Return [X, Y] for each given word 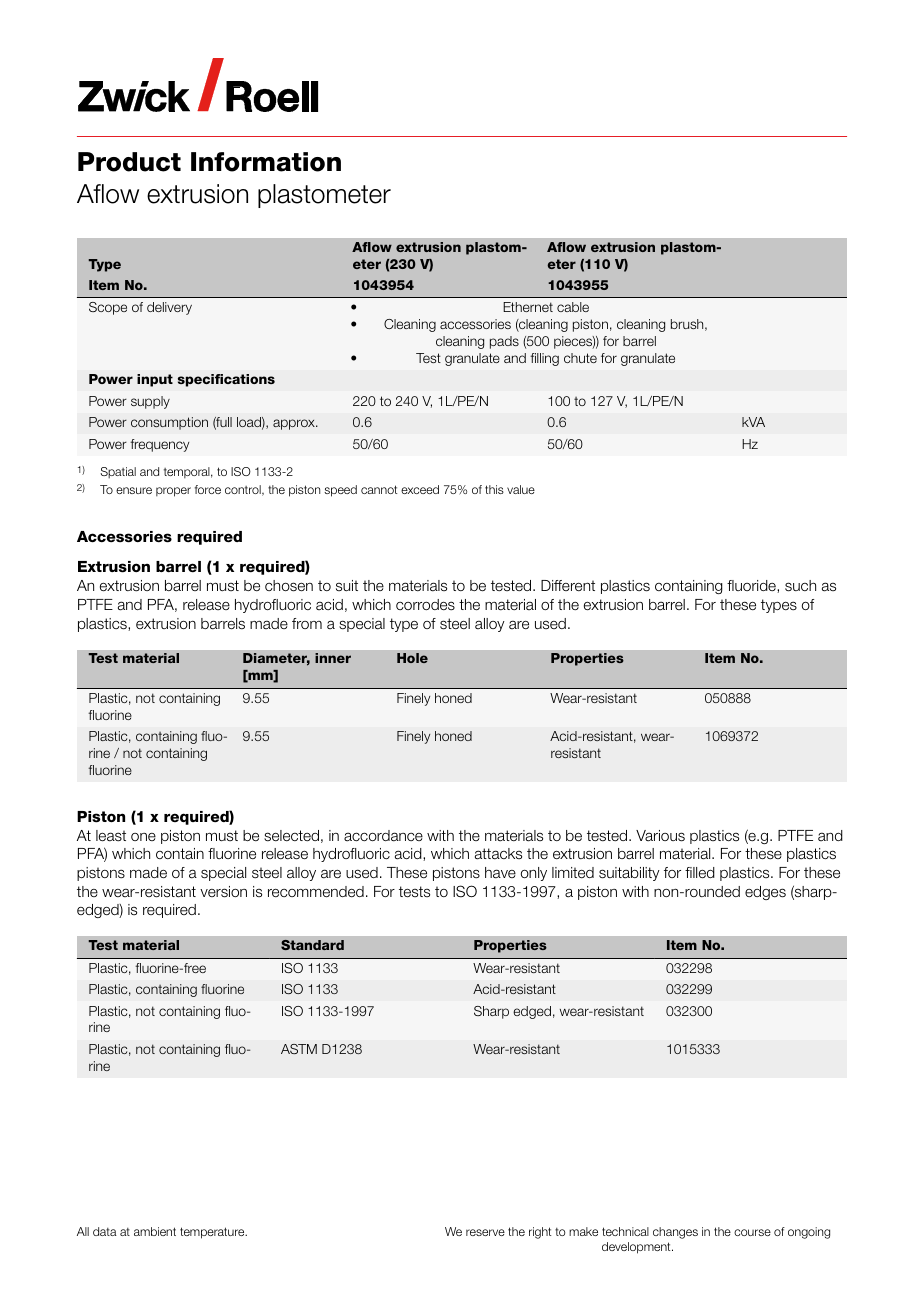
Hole [412, 658]
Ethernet [528, 307]
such [800, 586]
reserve [485, 1232]
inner [333, 658]
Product [129, 162]
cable [573, 307]
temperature [213, 1233]
